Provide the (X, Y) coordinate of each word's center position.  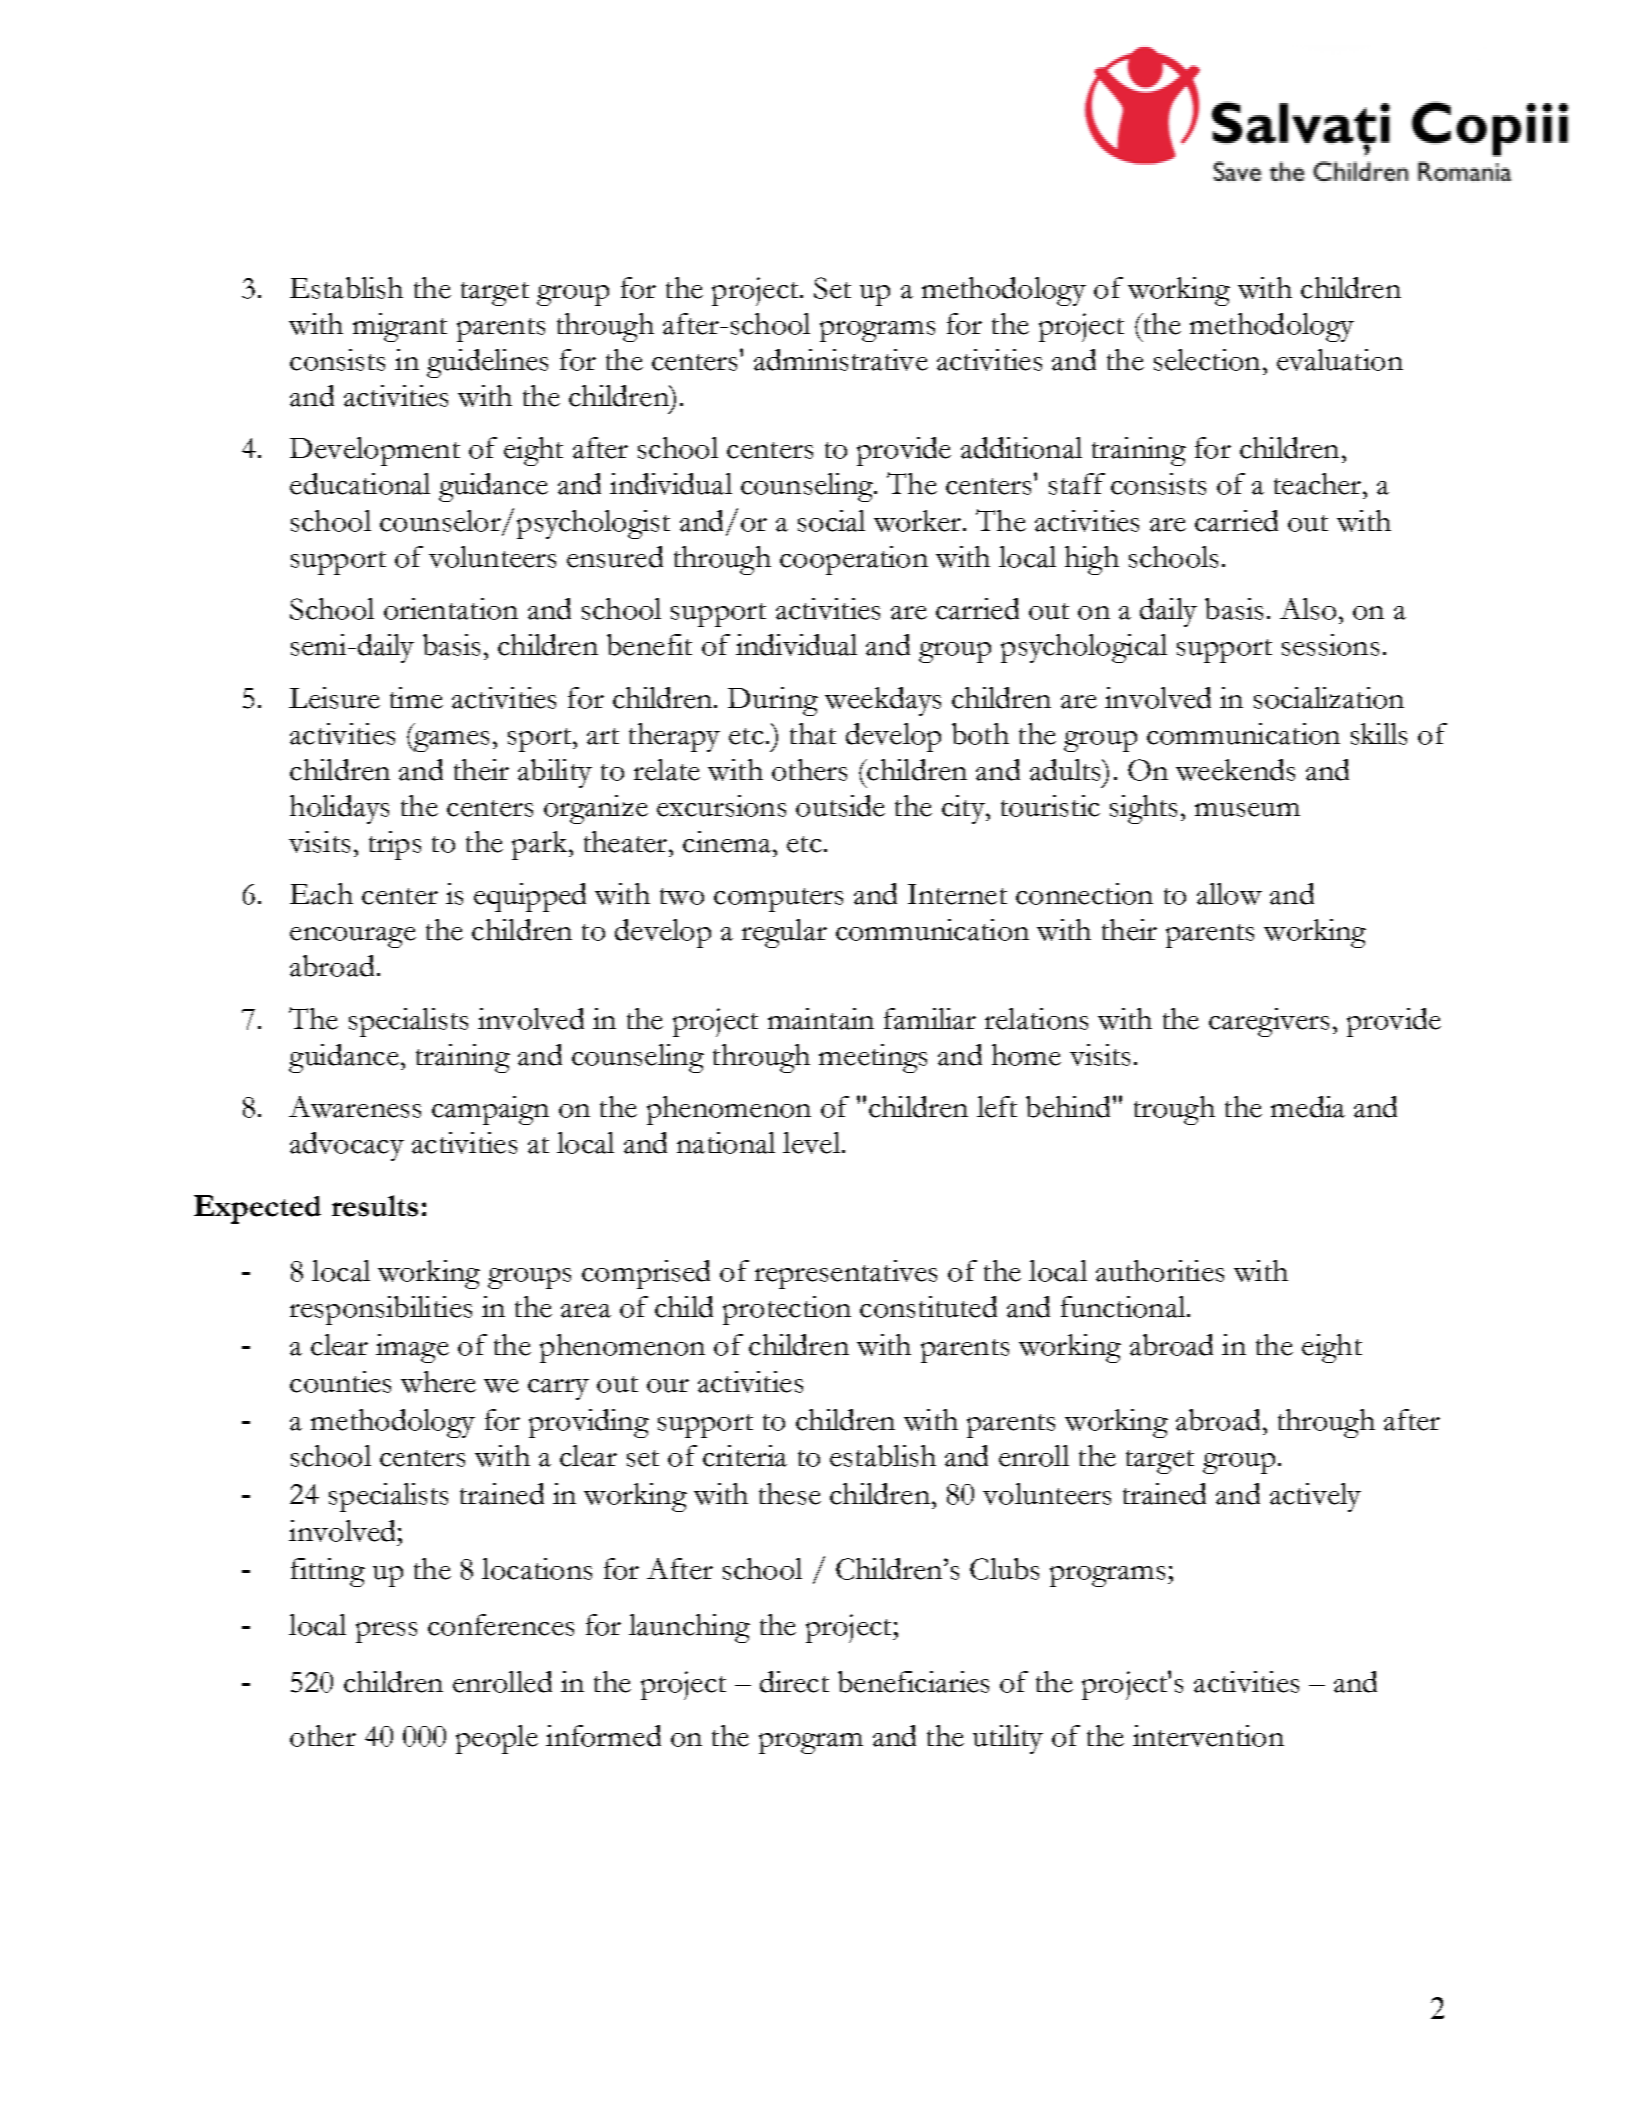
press (386, 1632)
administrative (841, 360)
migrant (400, 327)
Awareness (355, 1107)
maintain (821, 1019)
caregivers (1269, 1022)
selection (1207, 360)
